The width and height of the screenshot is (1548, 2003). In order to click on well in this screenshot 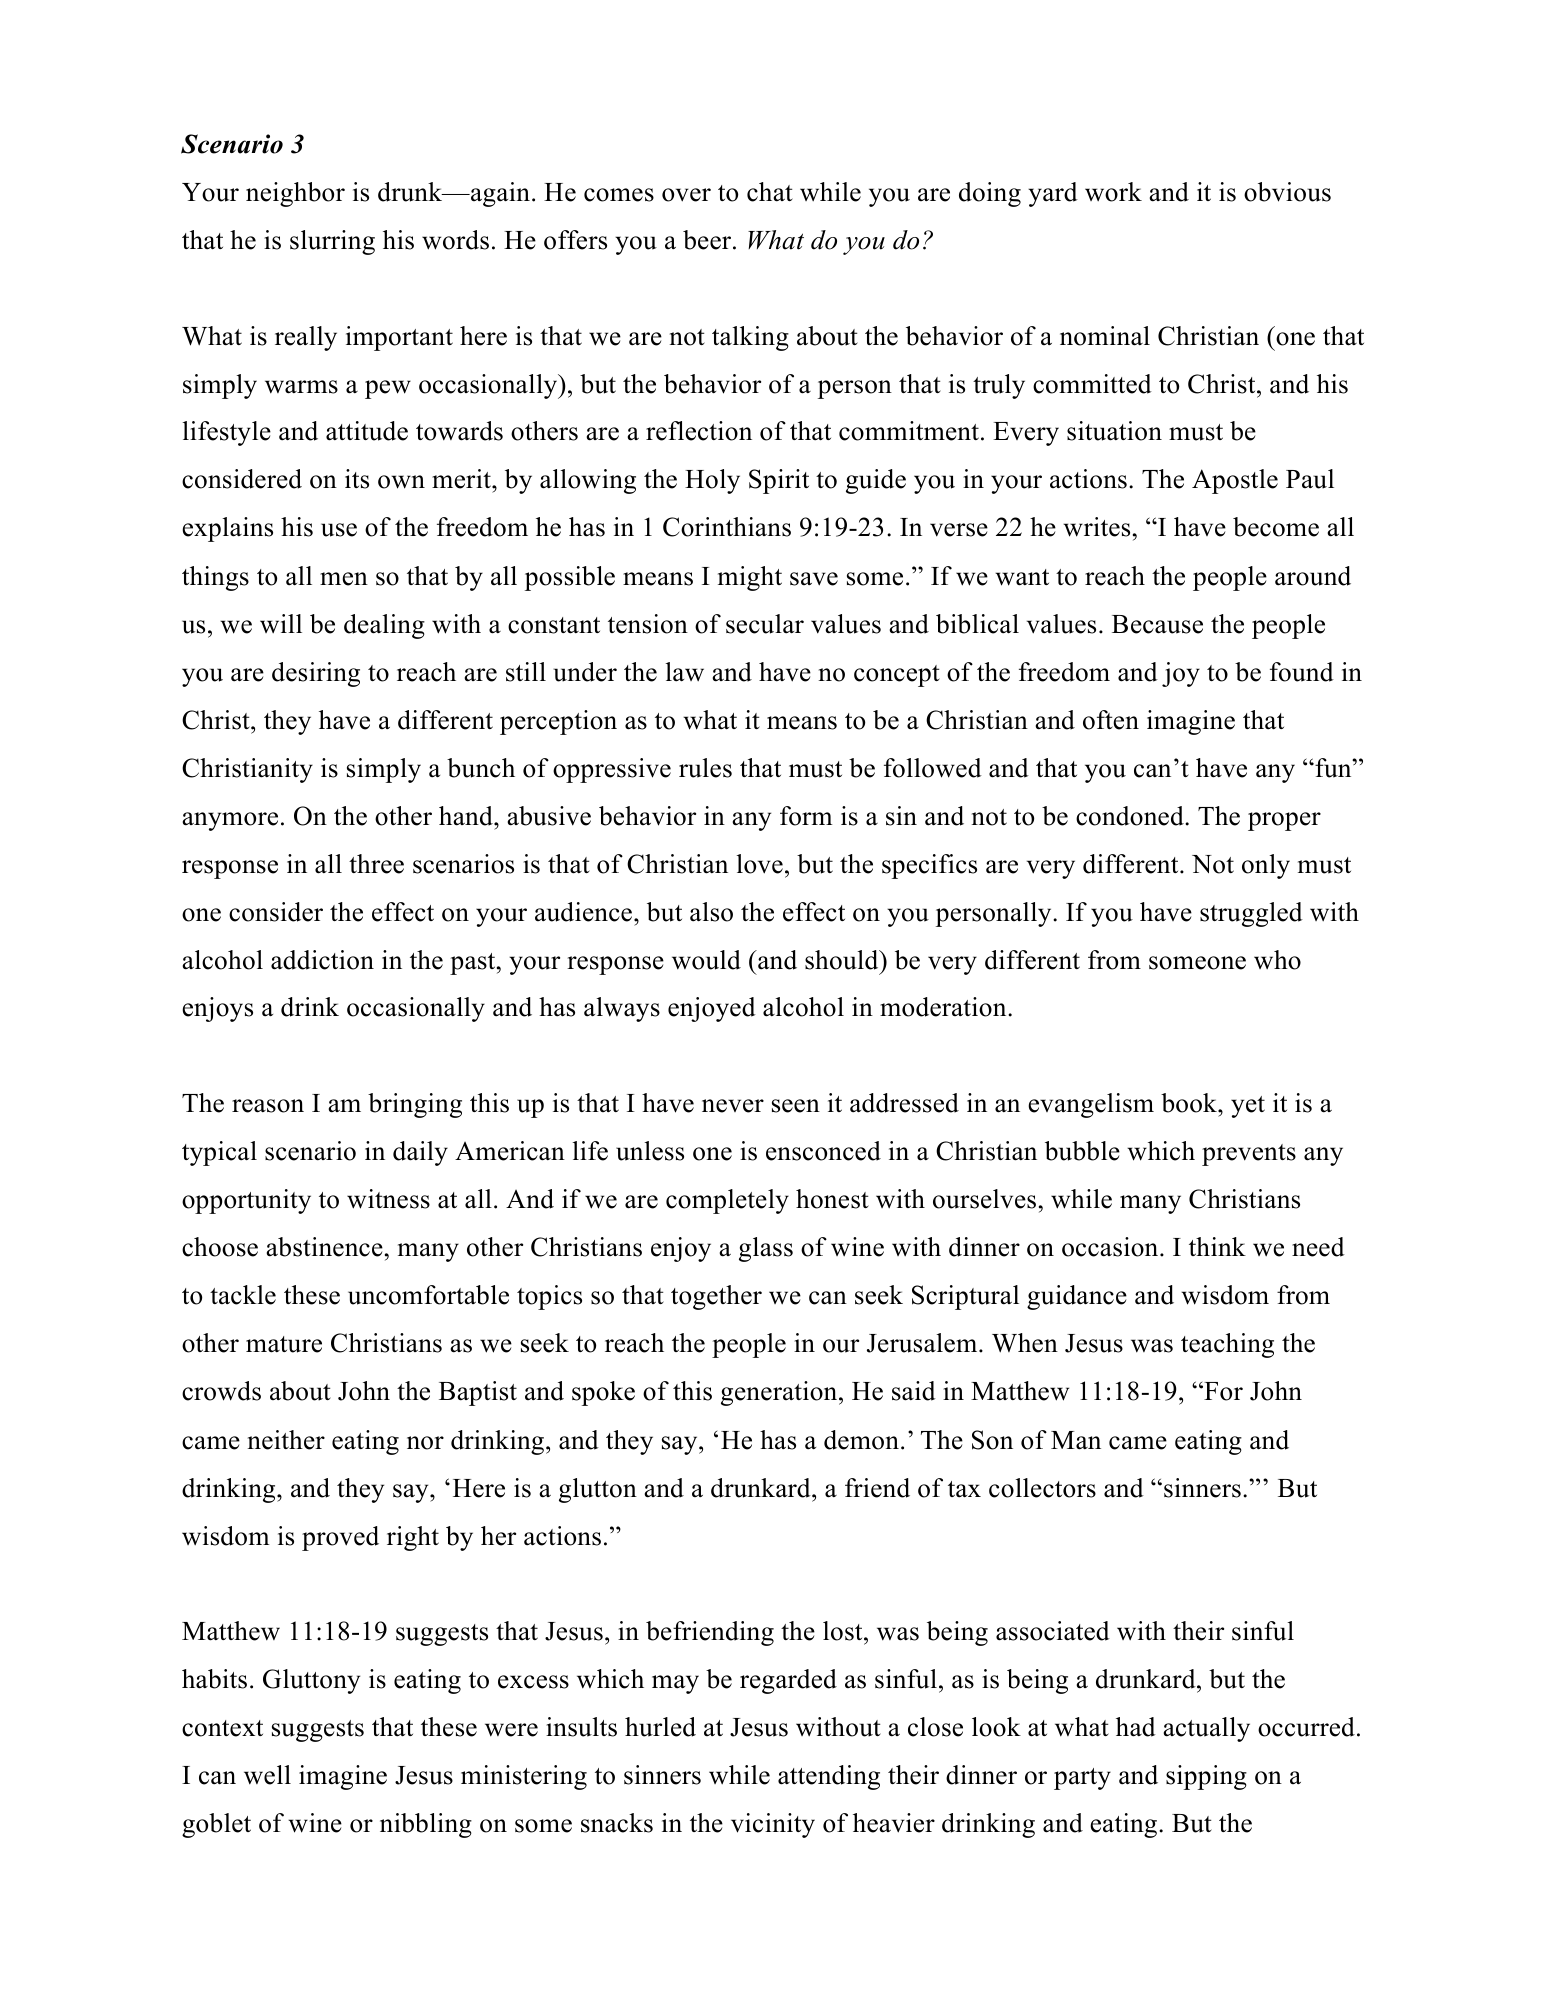, I will do `click(267, 1775)`.
